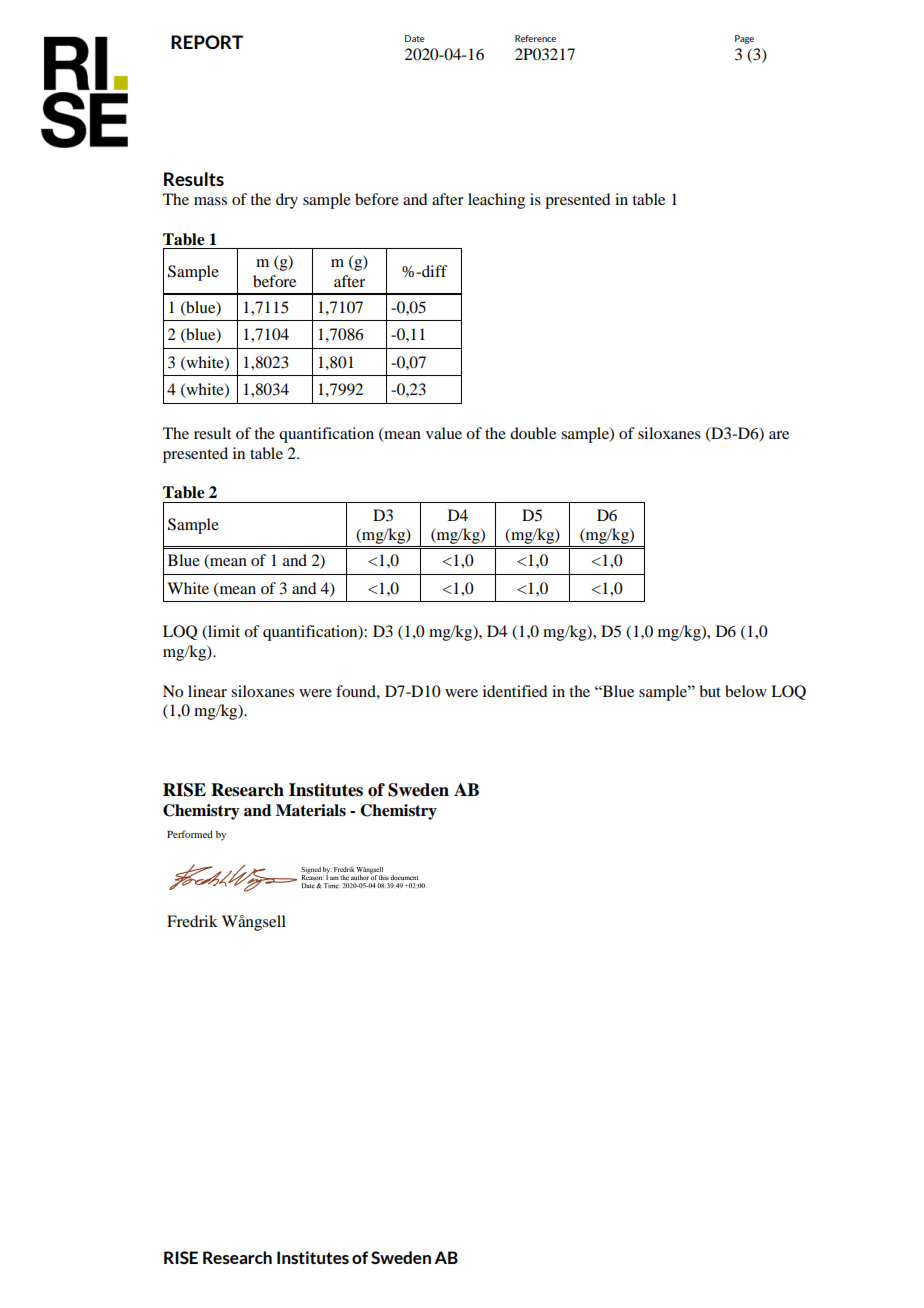 The height and width of the page is (1308, 924). What do you see at coordinates (533, 433) in the page?
I see `double` at bounding box center [533, 433].
